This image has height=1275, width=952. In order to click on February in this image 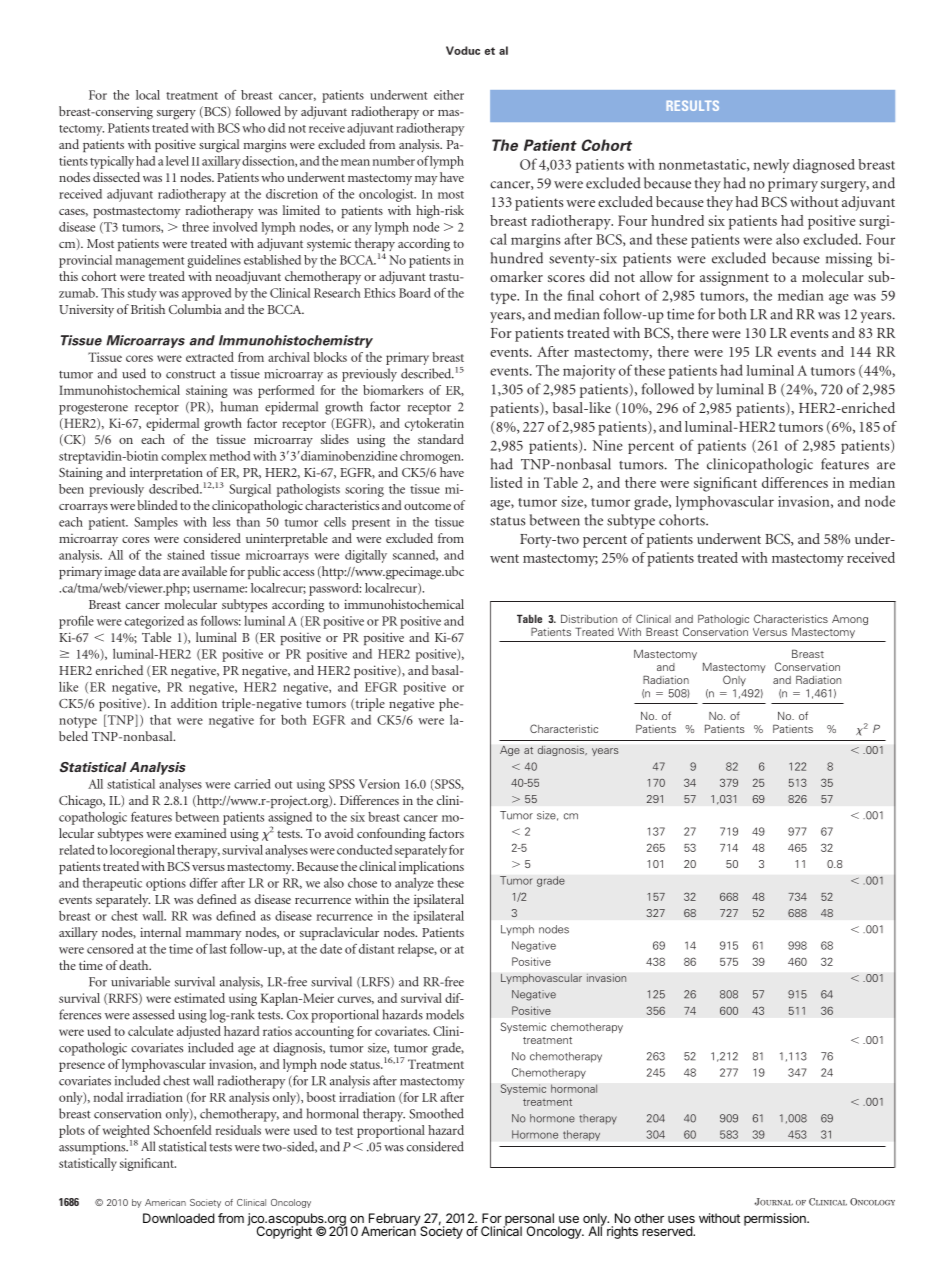, I will do `click(394, 1220)`.
